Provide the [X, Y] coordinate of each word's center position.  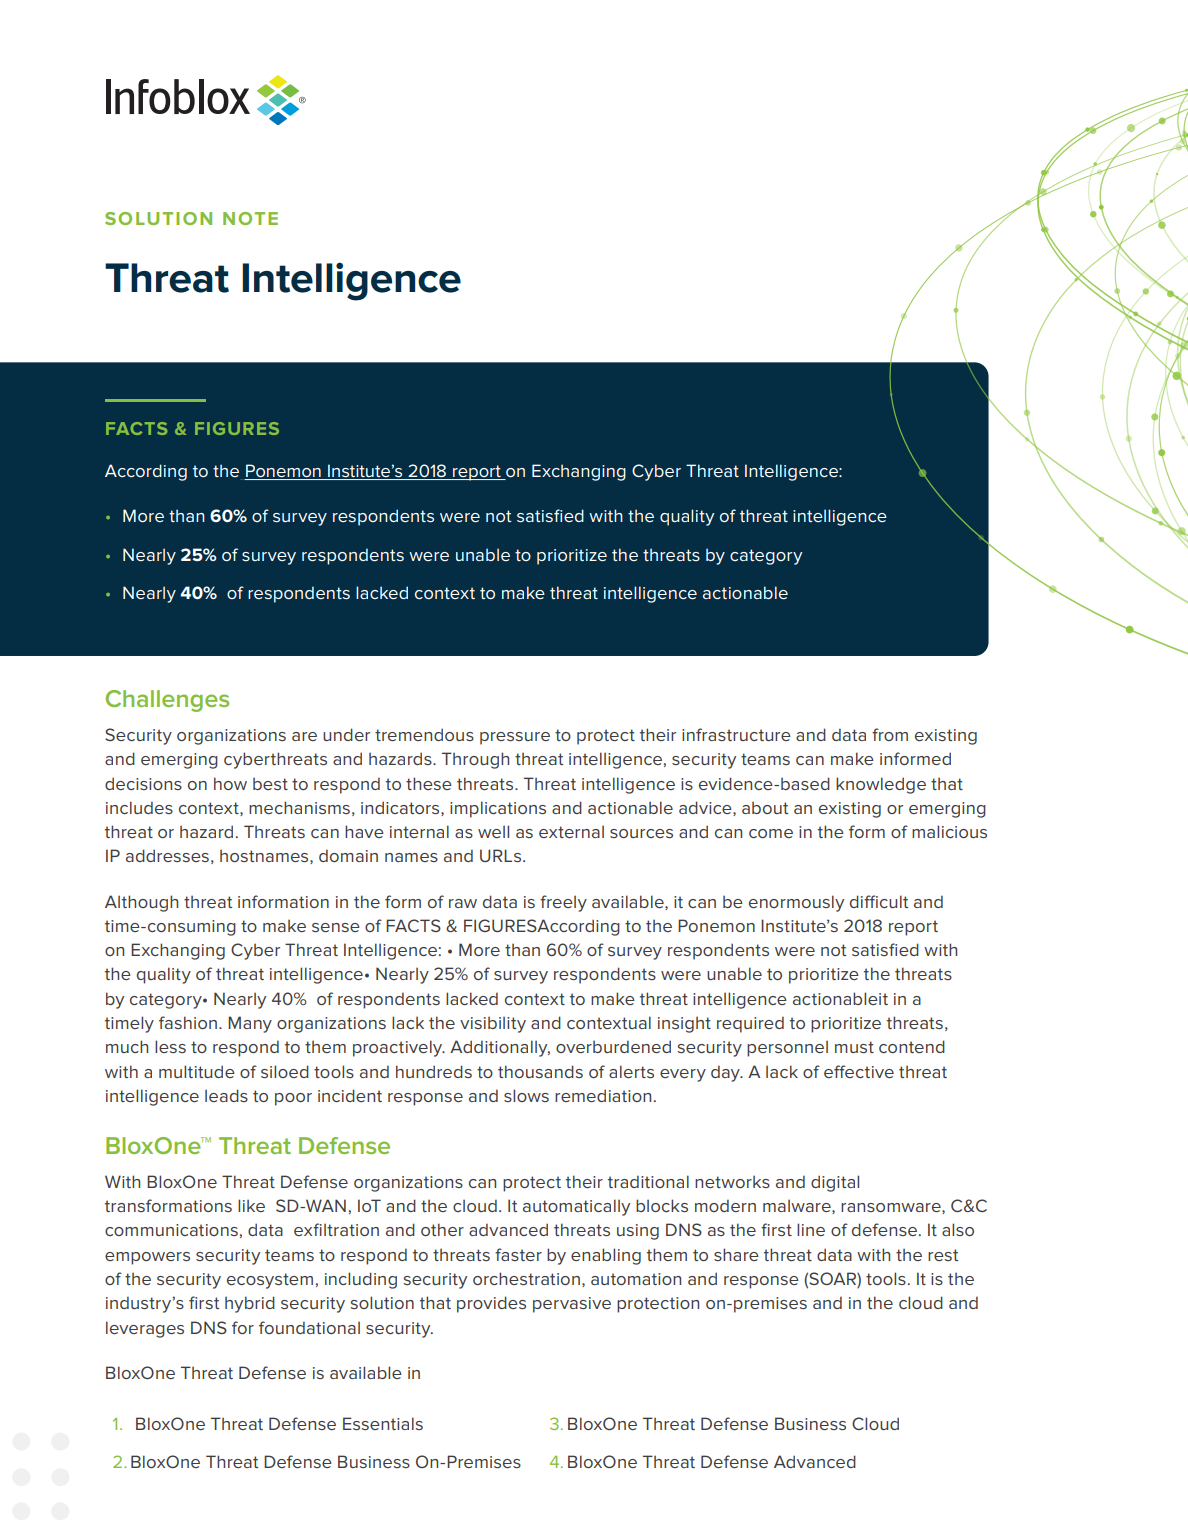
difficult [879, 901]
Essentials [383, 1423]
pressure [515, 738]
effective [859, 1071]
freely [563, 903]
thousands [540, 1071]
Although [141, 903]
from [890, 734]
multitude [197, 1071]
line [811, 1229]
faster [518, 1254]
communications [171, 1230]
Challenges [167, 701]
